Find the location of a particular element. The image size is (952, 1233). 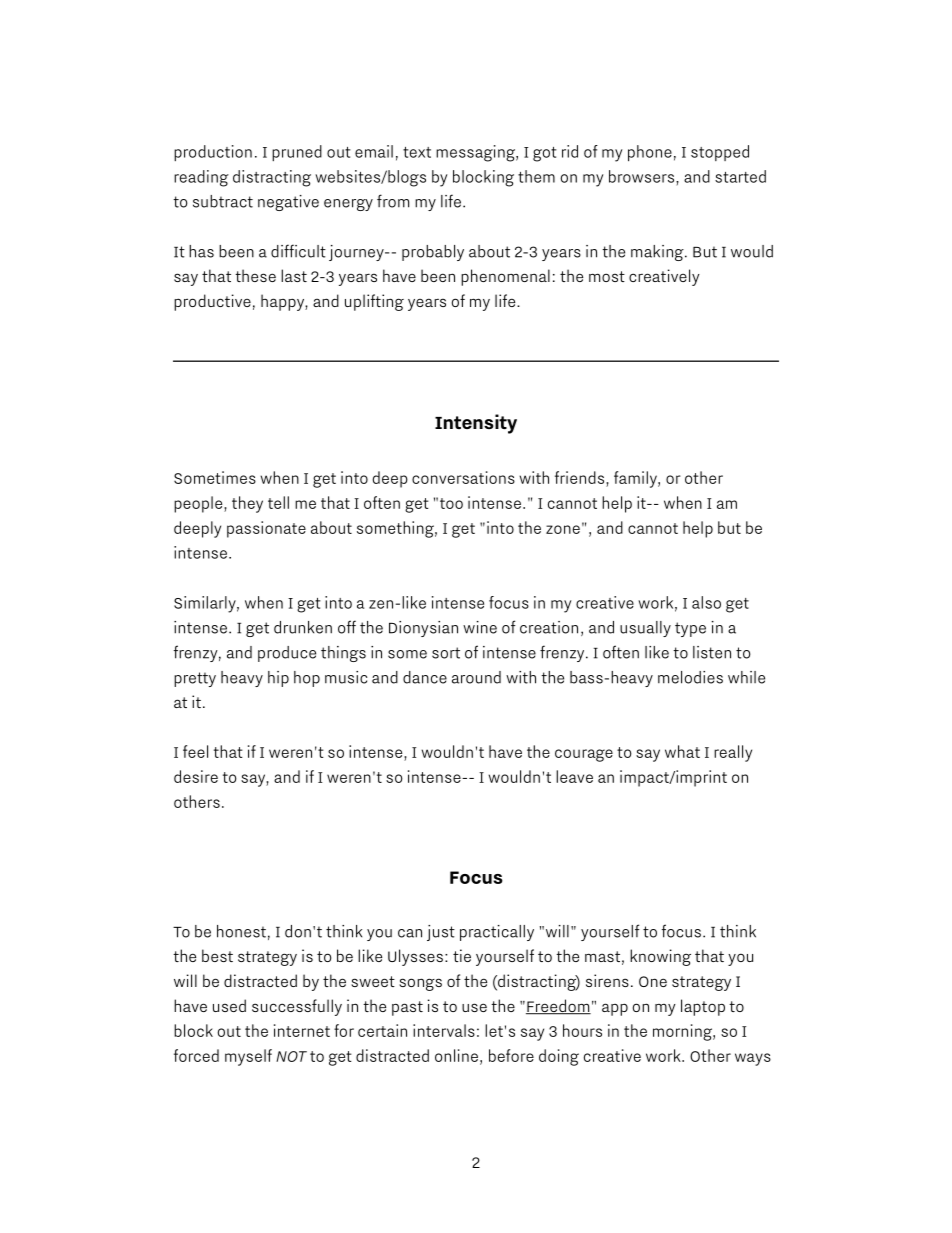

negative is located at coordinates (288, 203).
